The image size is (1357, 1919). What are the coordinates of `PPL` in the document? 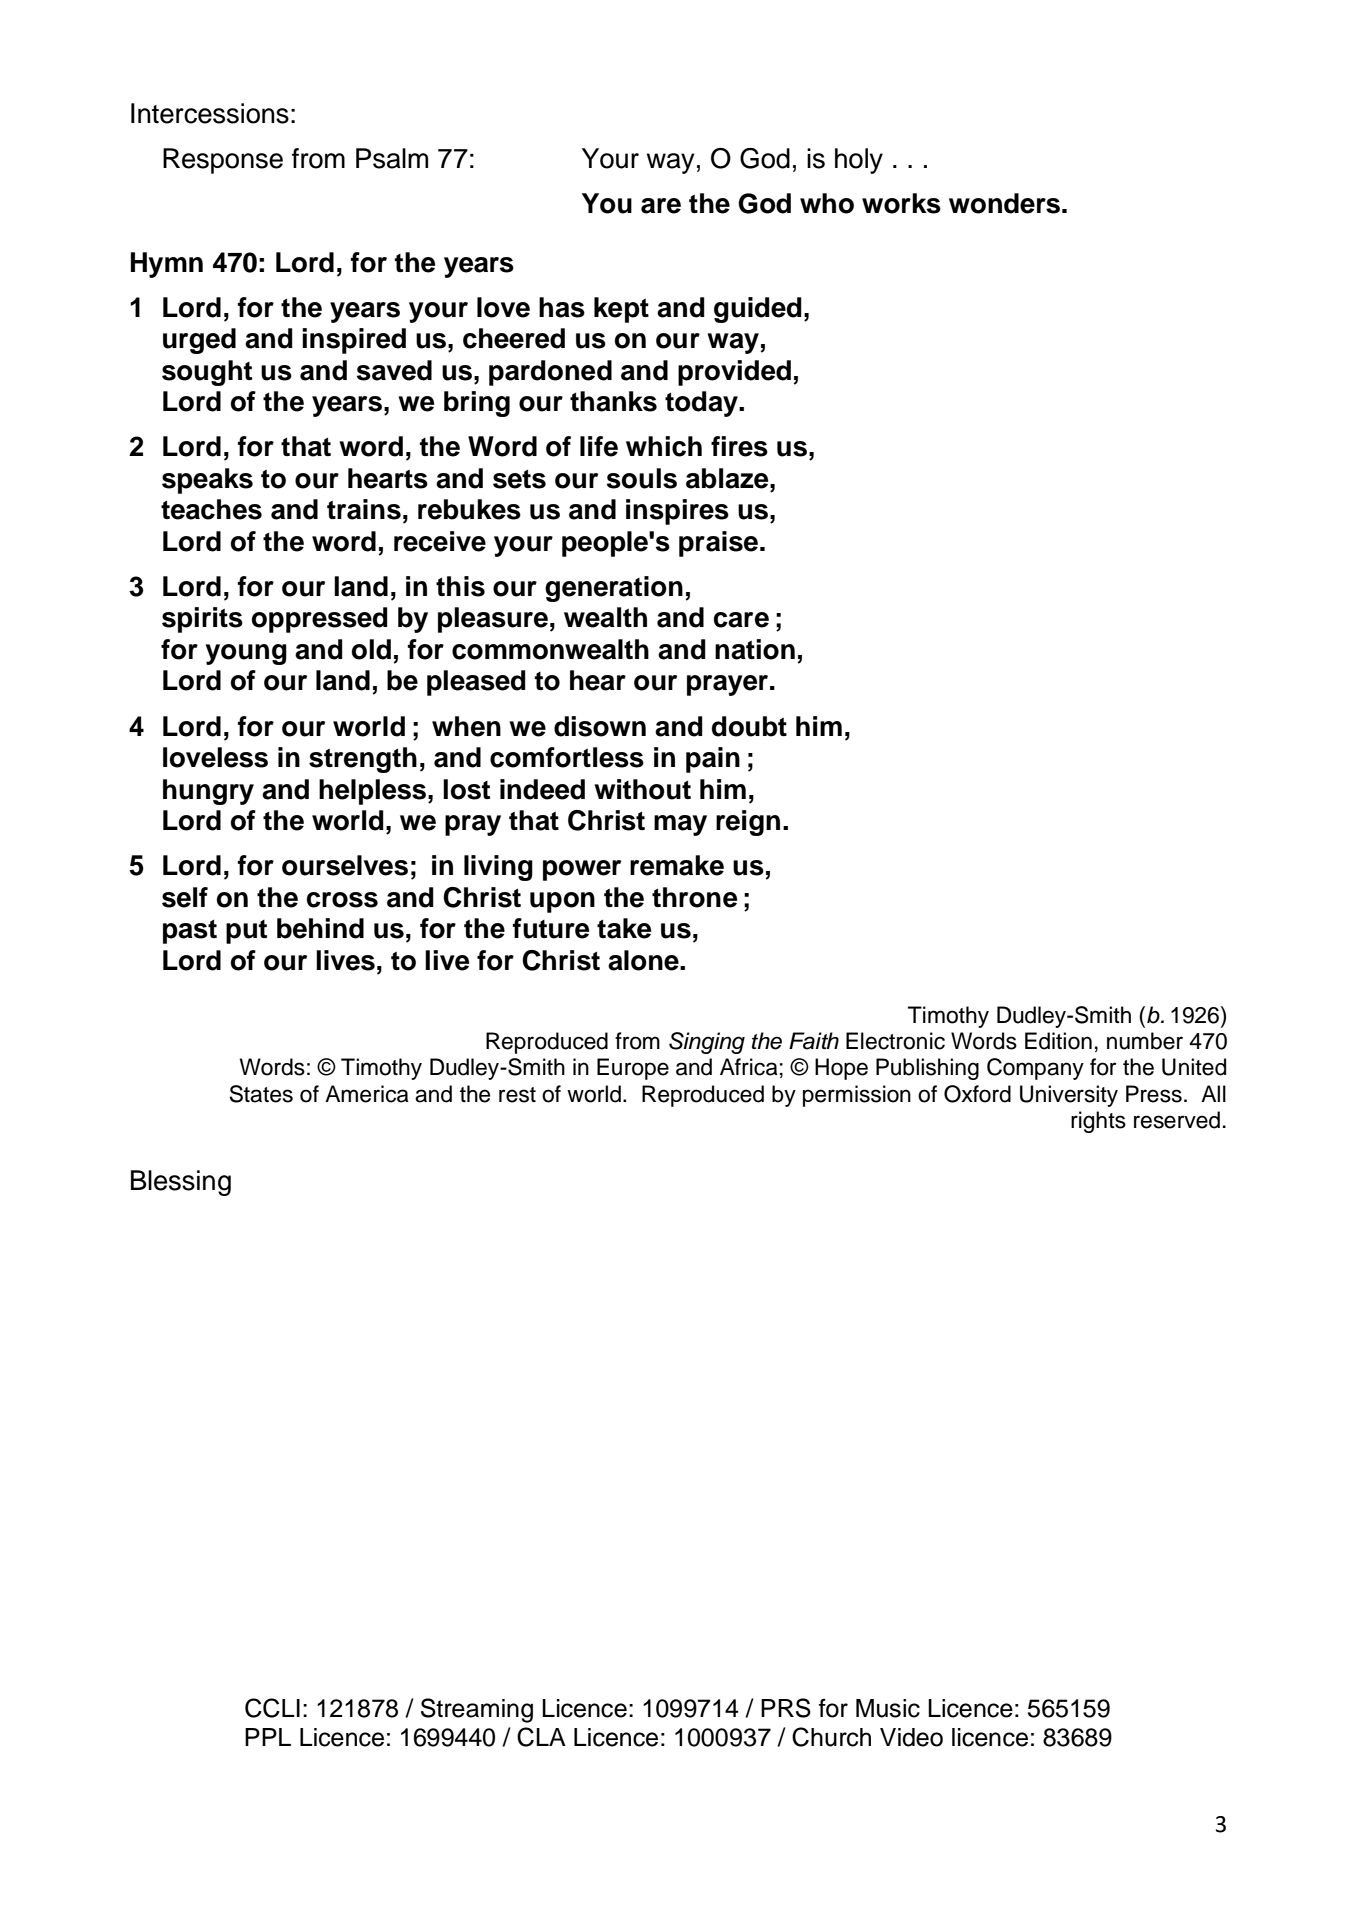 It's located at (268, 1737).
